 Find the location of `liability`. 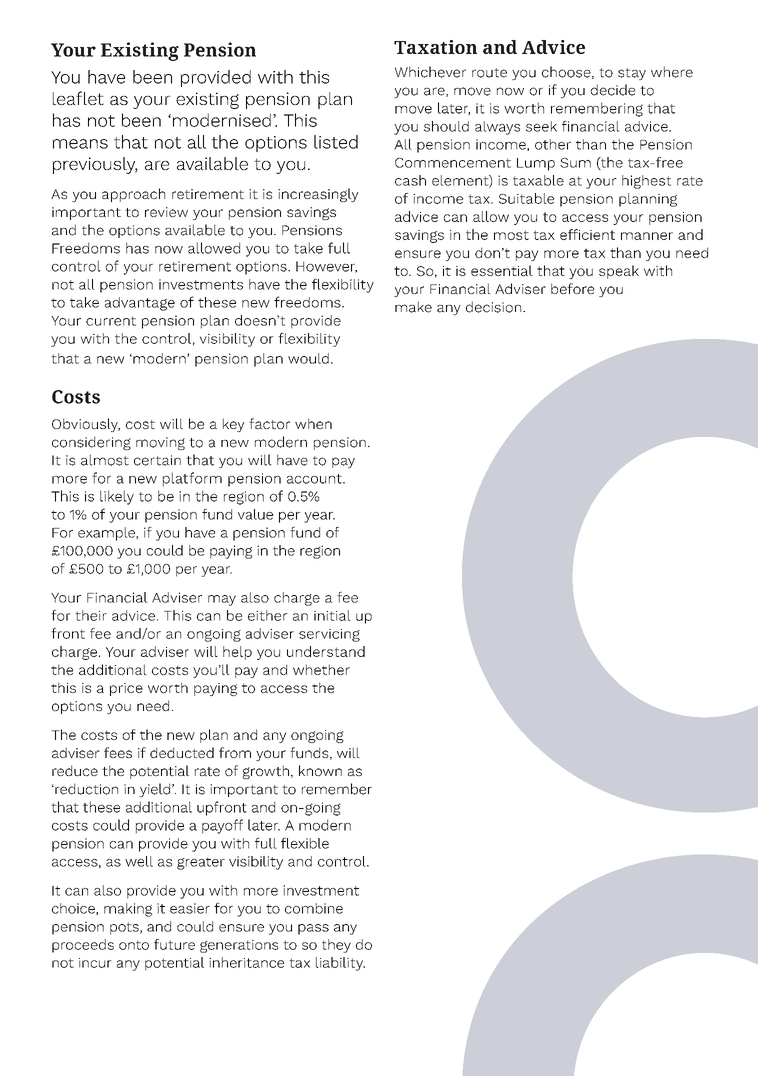

liability is located at coordinates (340, 964).
